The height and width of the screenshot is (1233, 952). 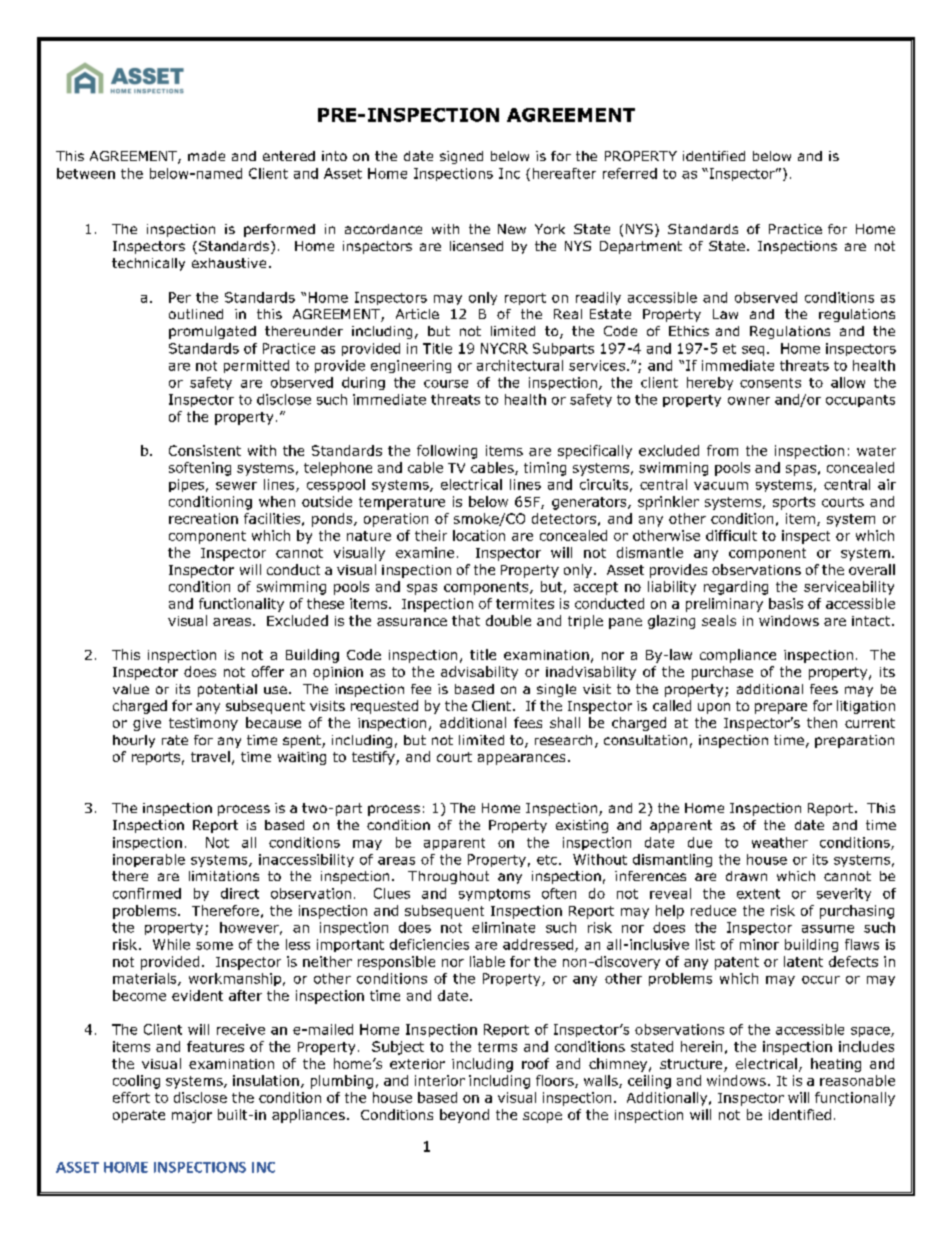 What do you see at coordinates (205, 450) in the screenshot?
I see `Consistent` at bounding box center [205, 450].
